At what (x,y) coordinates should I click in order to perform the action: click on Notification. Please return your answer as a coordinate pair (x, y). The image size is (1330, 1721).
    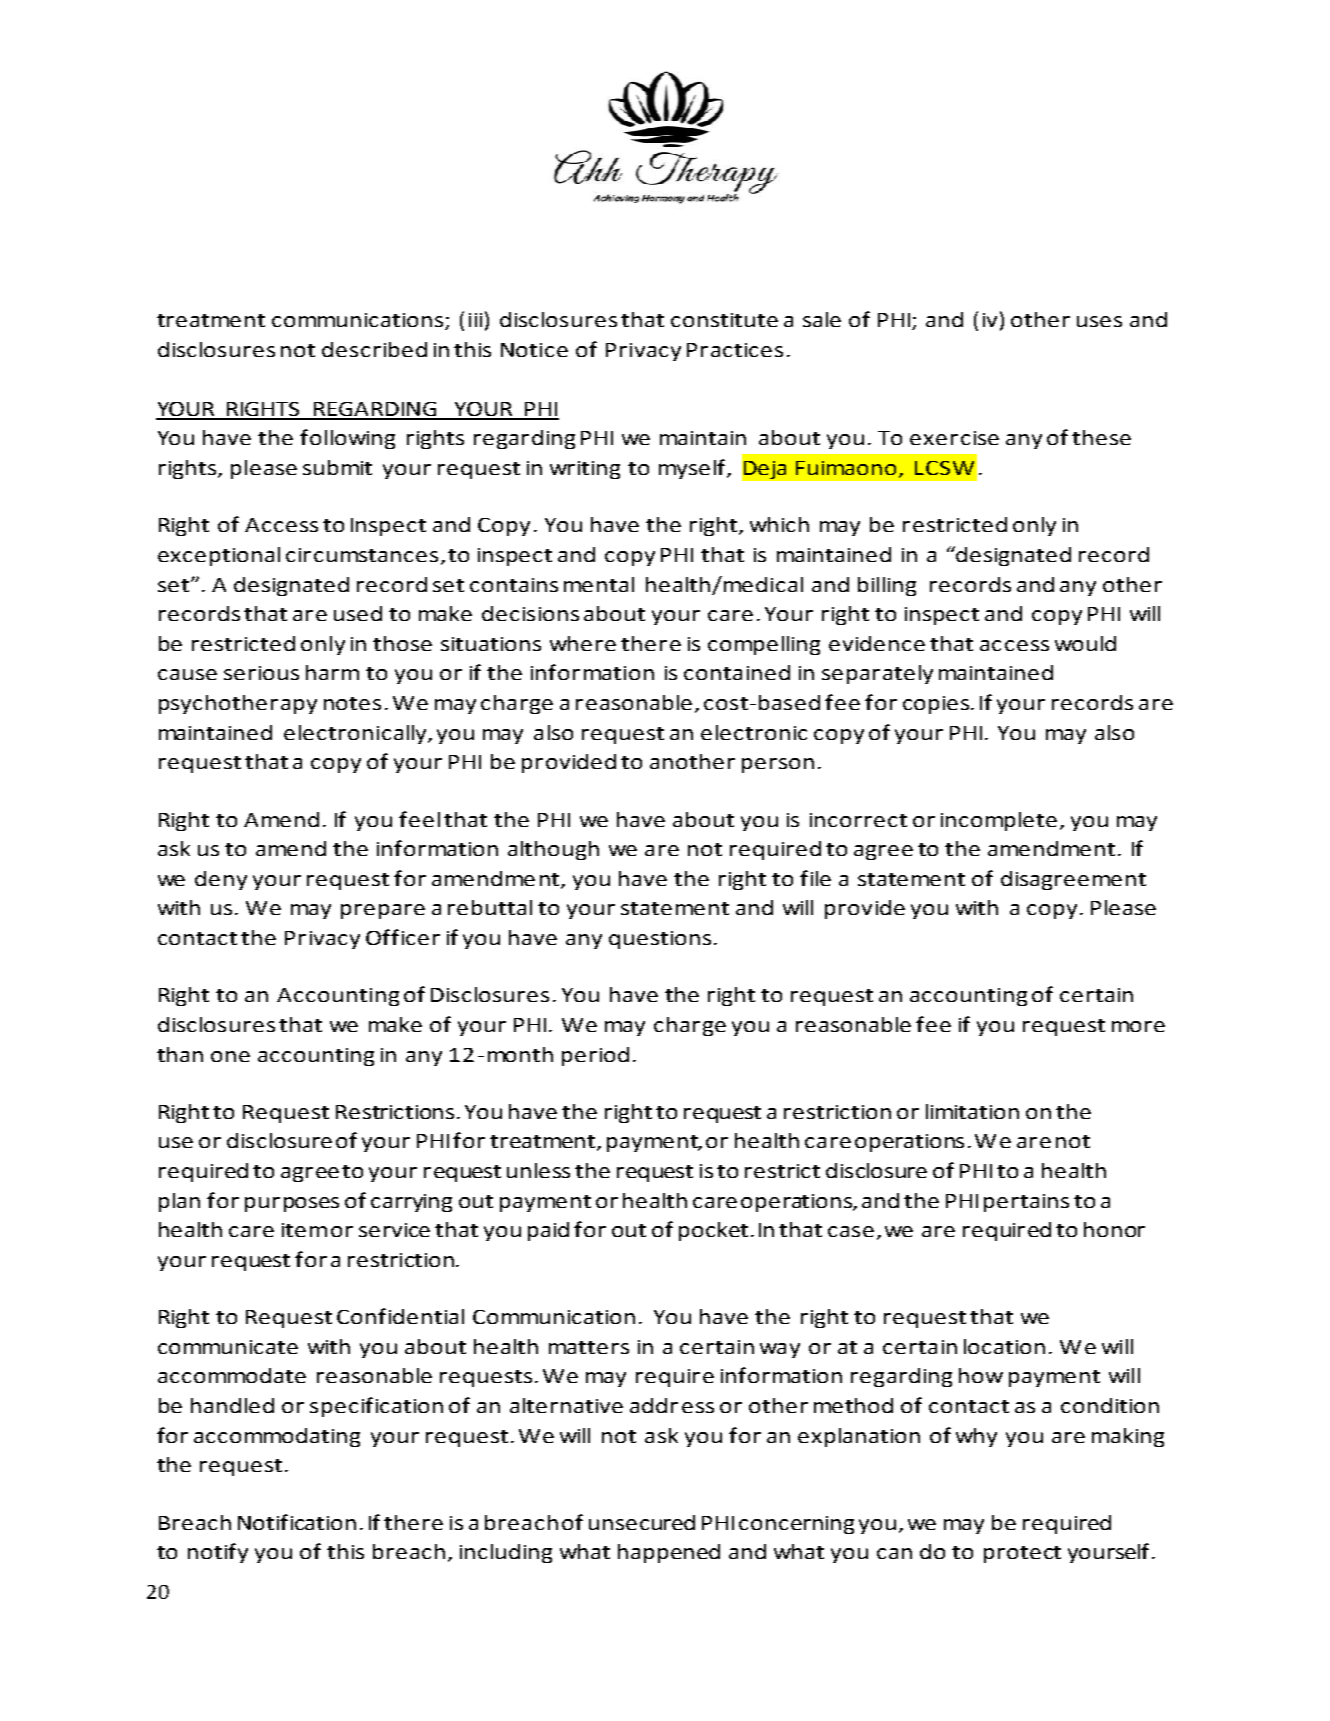
    Looking at the image, I should click on (297, 1522).
